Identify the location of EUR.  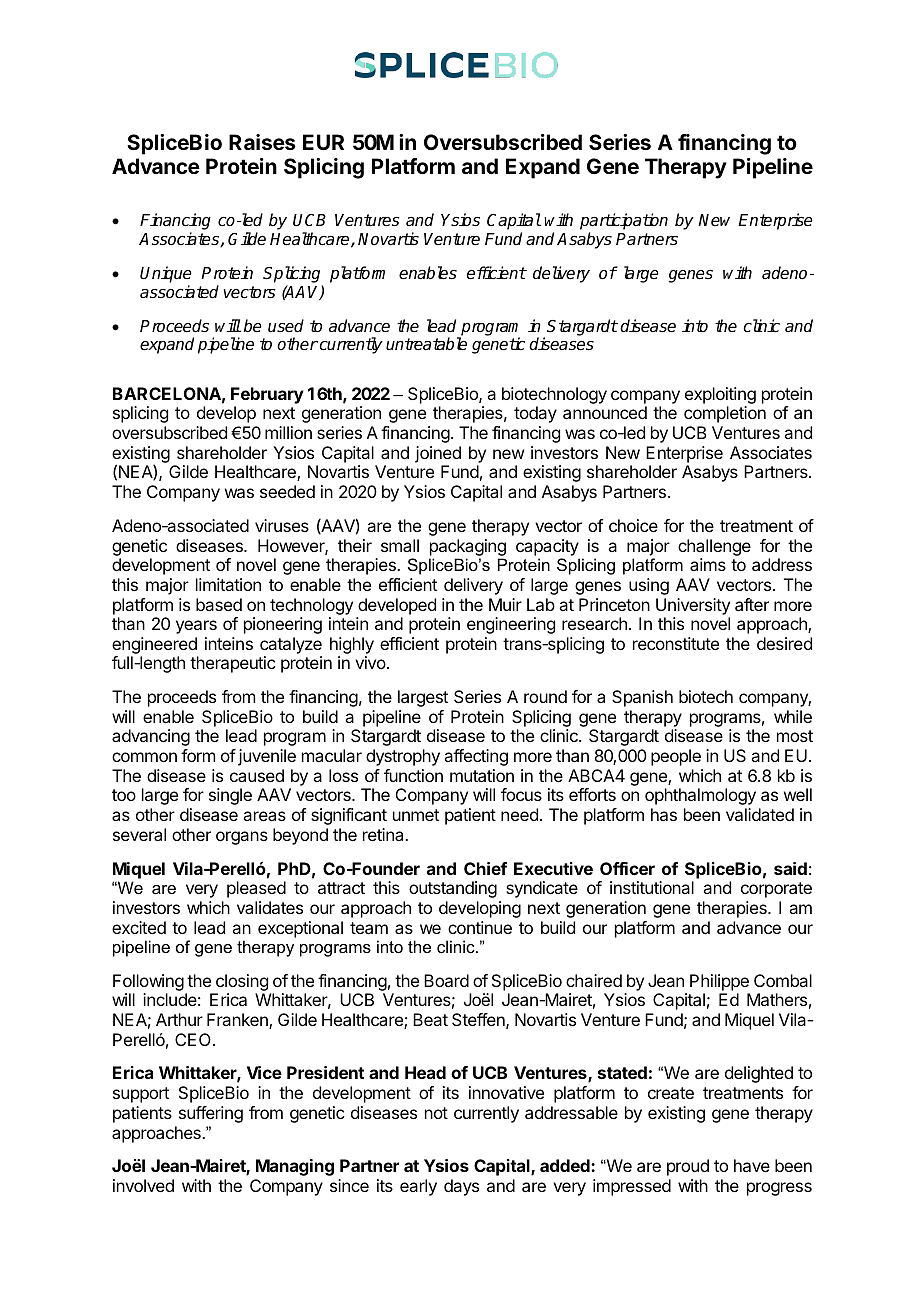
(323, 142).
